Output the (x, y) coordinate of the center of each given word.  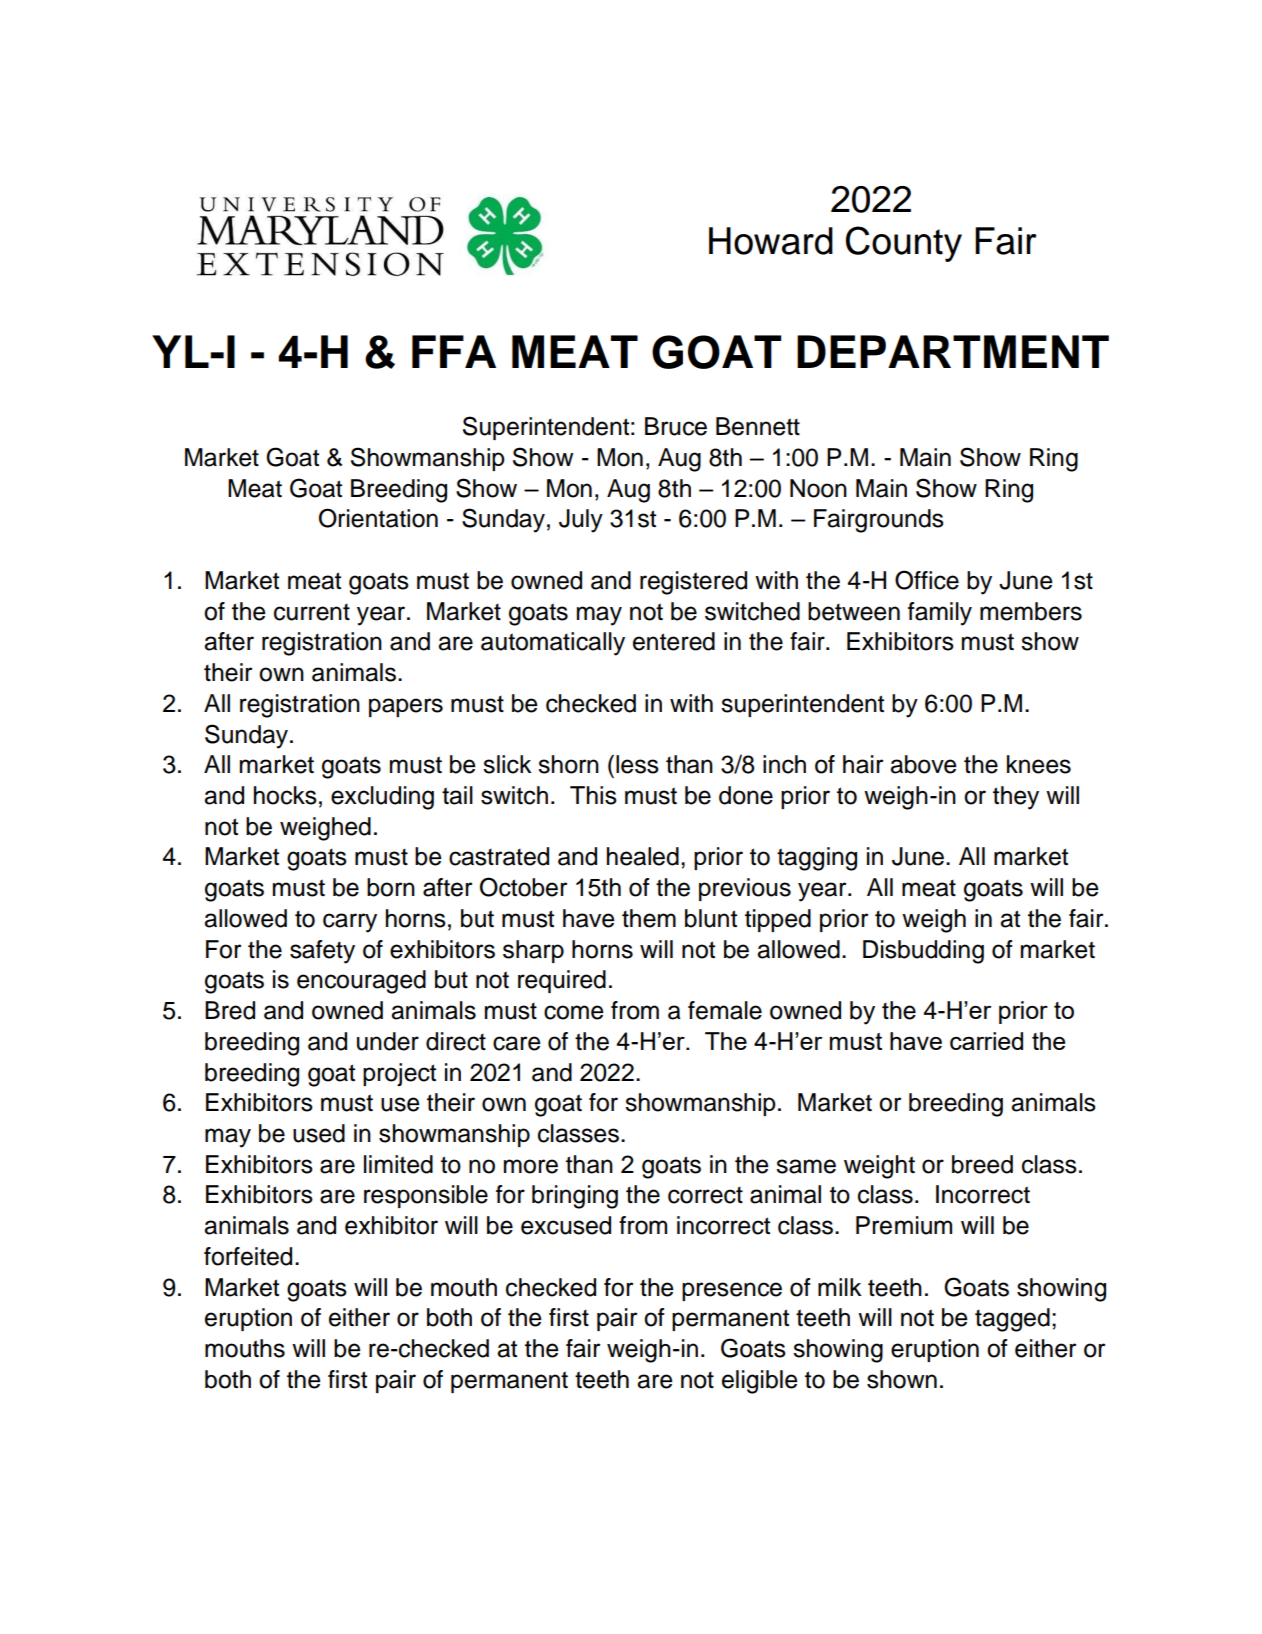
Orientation (378, 518)
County (904, 244)
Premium (904, 1225)
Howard (771, 241)
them (649, 918)
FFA (454, 351)
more (531, 1166)
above (923, 764)
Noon (818, 488)
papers (406, 707)
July (581, 521)
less (637, 764)
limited (398, 1164)
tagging (817, 859)
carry (350, 923)
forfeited (248, 1256)
